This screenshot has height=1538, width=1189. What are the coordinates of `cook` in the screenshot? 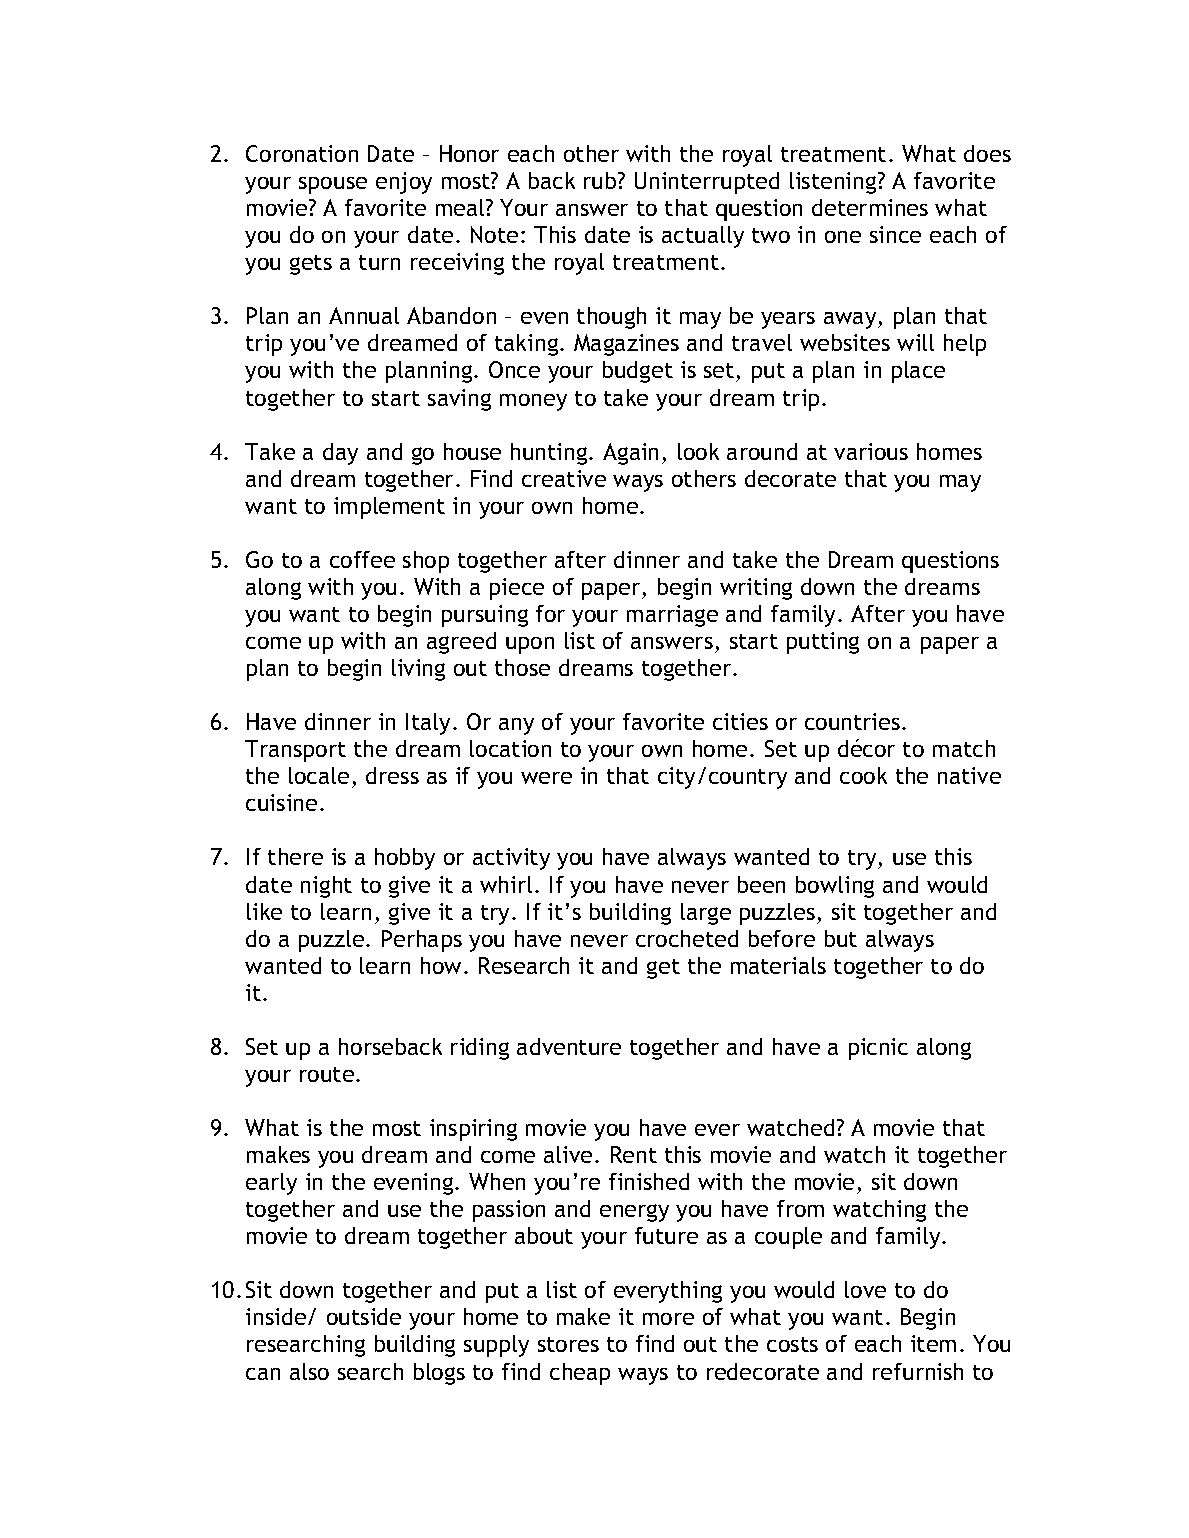 It's located at (863, 775).
